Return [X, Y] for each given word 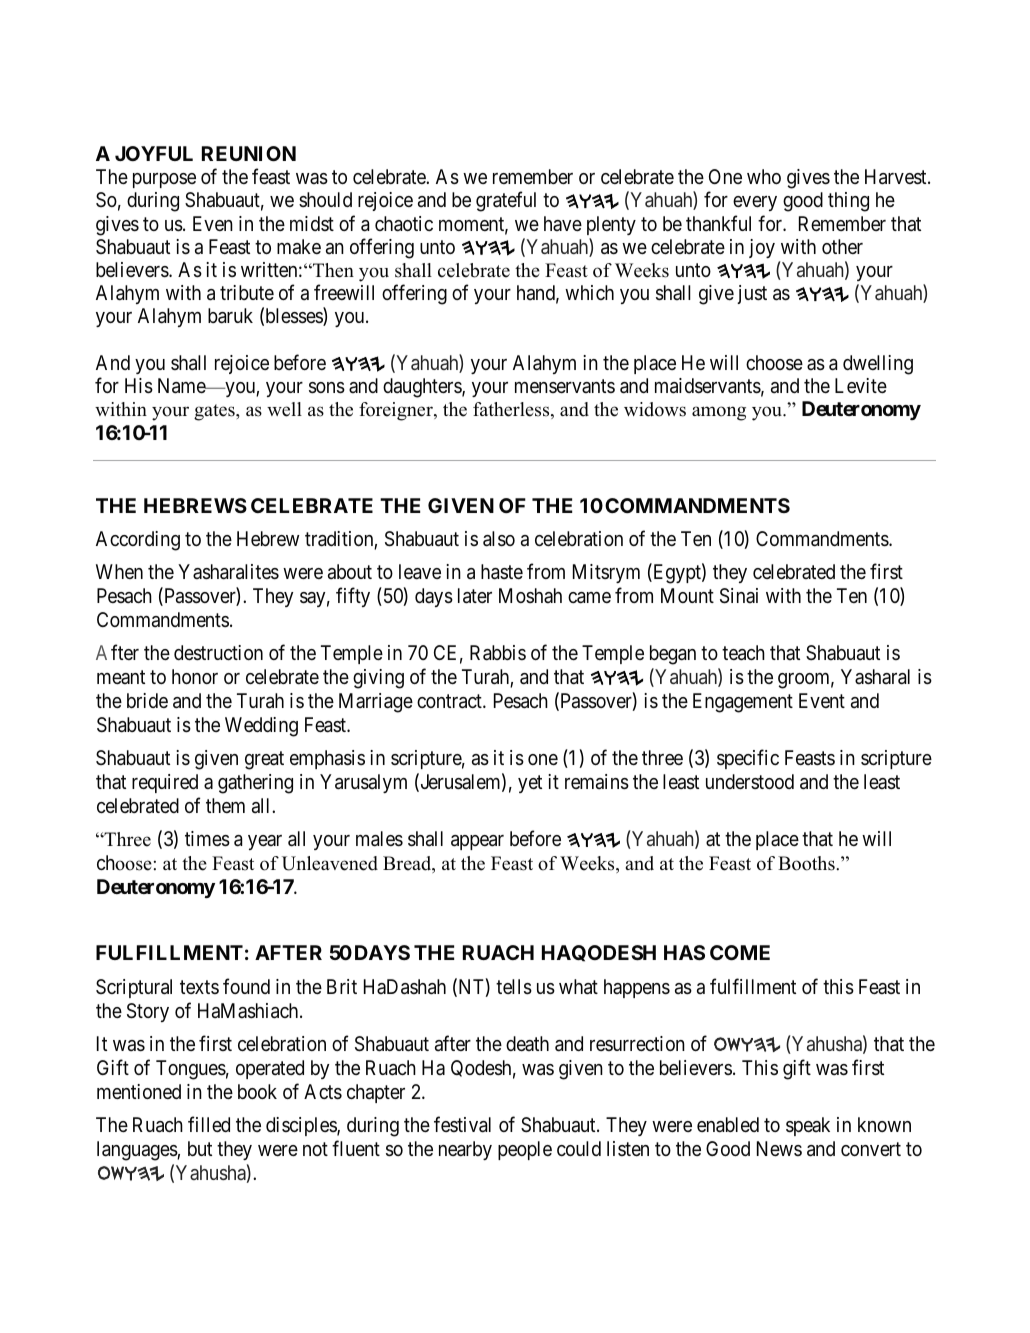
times [207, 839]
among [719, 413]
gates [215, 412]
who [764, 176]
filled [209, 1124]
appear [477, 842]
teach [743, 653]
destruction [218, 653]
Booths [807, 863]
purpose [164, 180]
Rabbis [498, 653]
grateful [506, 202]
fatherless [512, 410]
